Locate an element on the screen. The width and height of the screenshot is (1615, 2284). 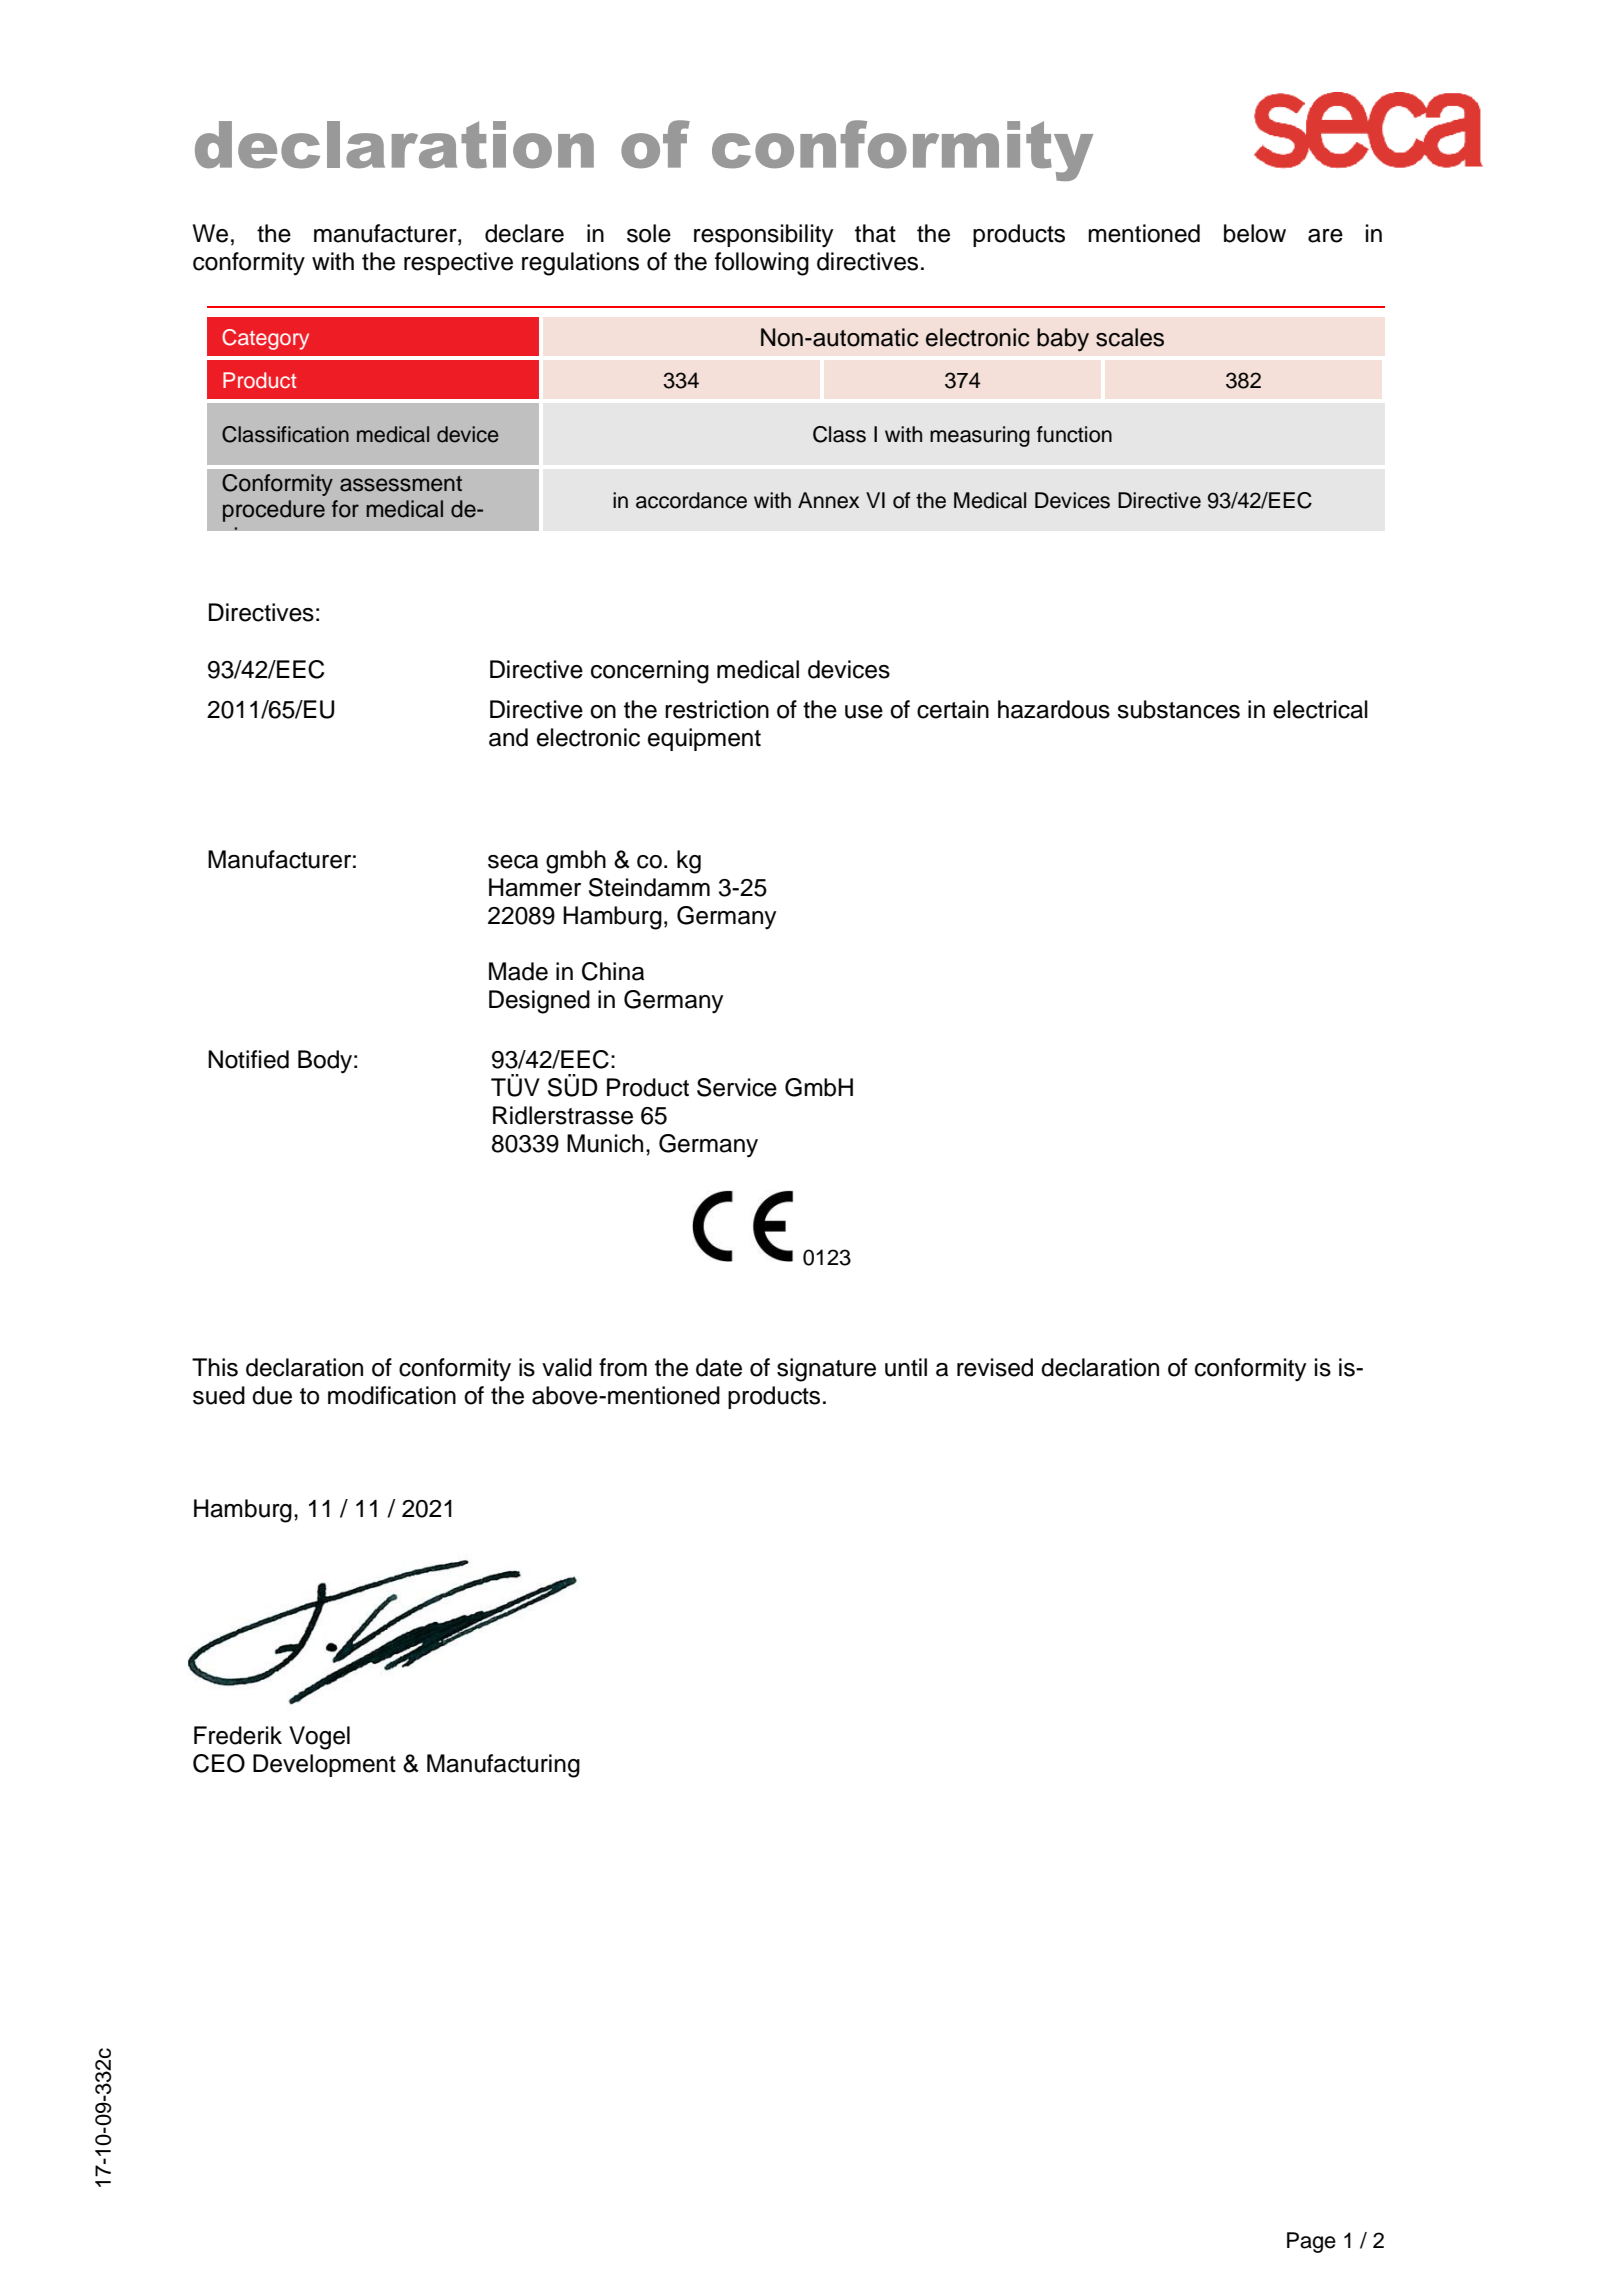
scales is located at coordinates (1130, 337).
